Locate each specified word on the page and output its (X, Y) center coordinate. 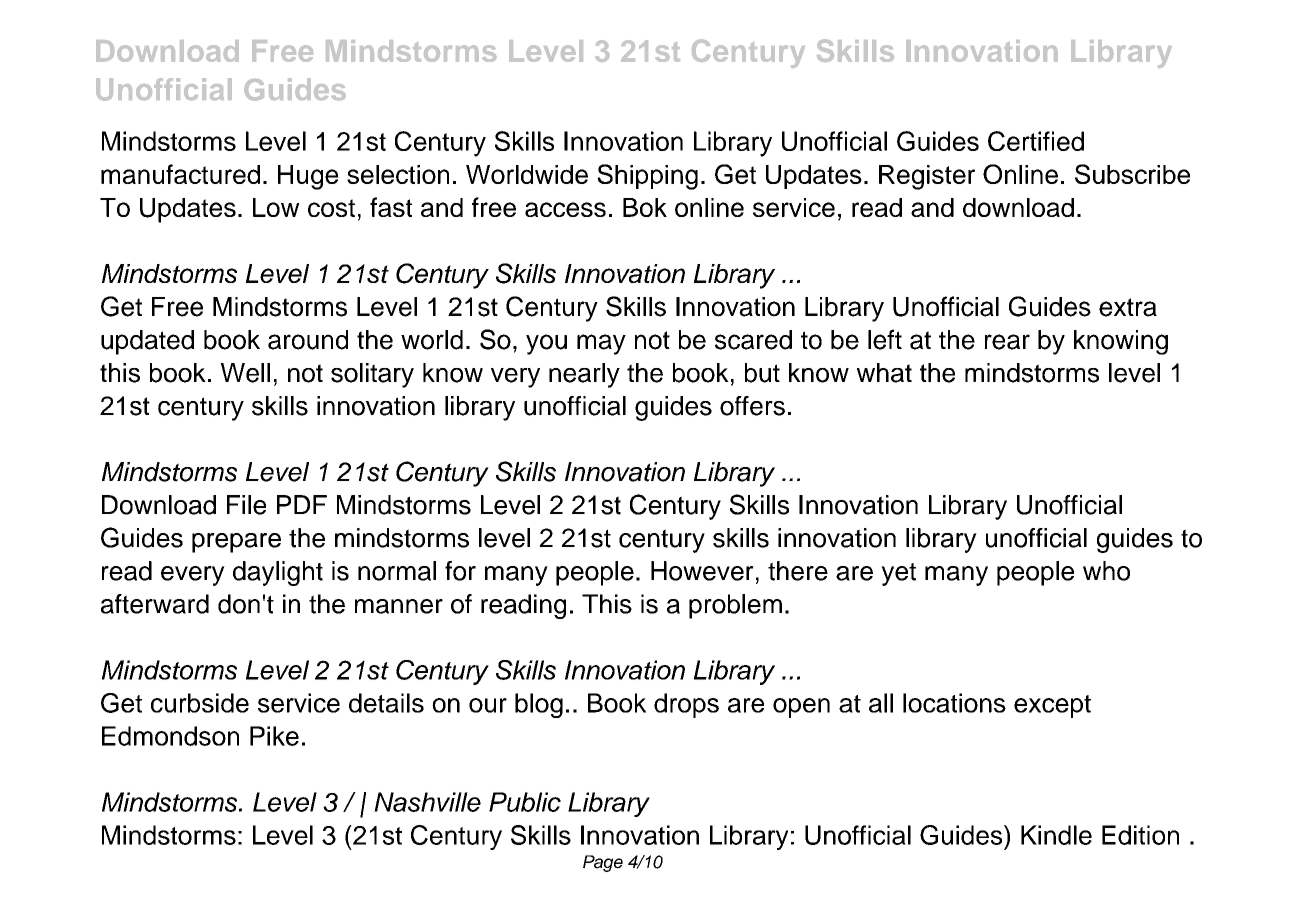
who (1106, 571)
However (702, 571)
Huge (308, 177)
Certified (1036, 141)
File (246, 505)
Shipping (647, 177)
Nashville (427, 802)
